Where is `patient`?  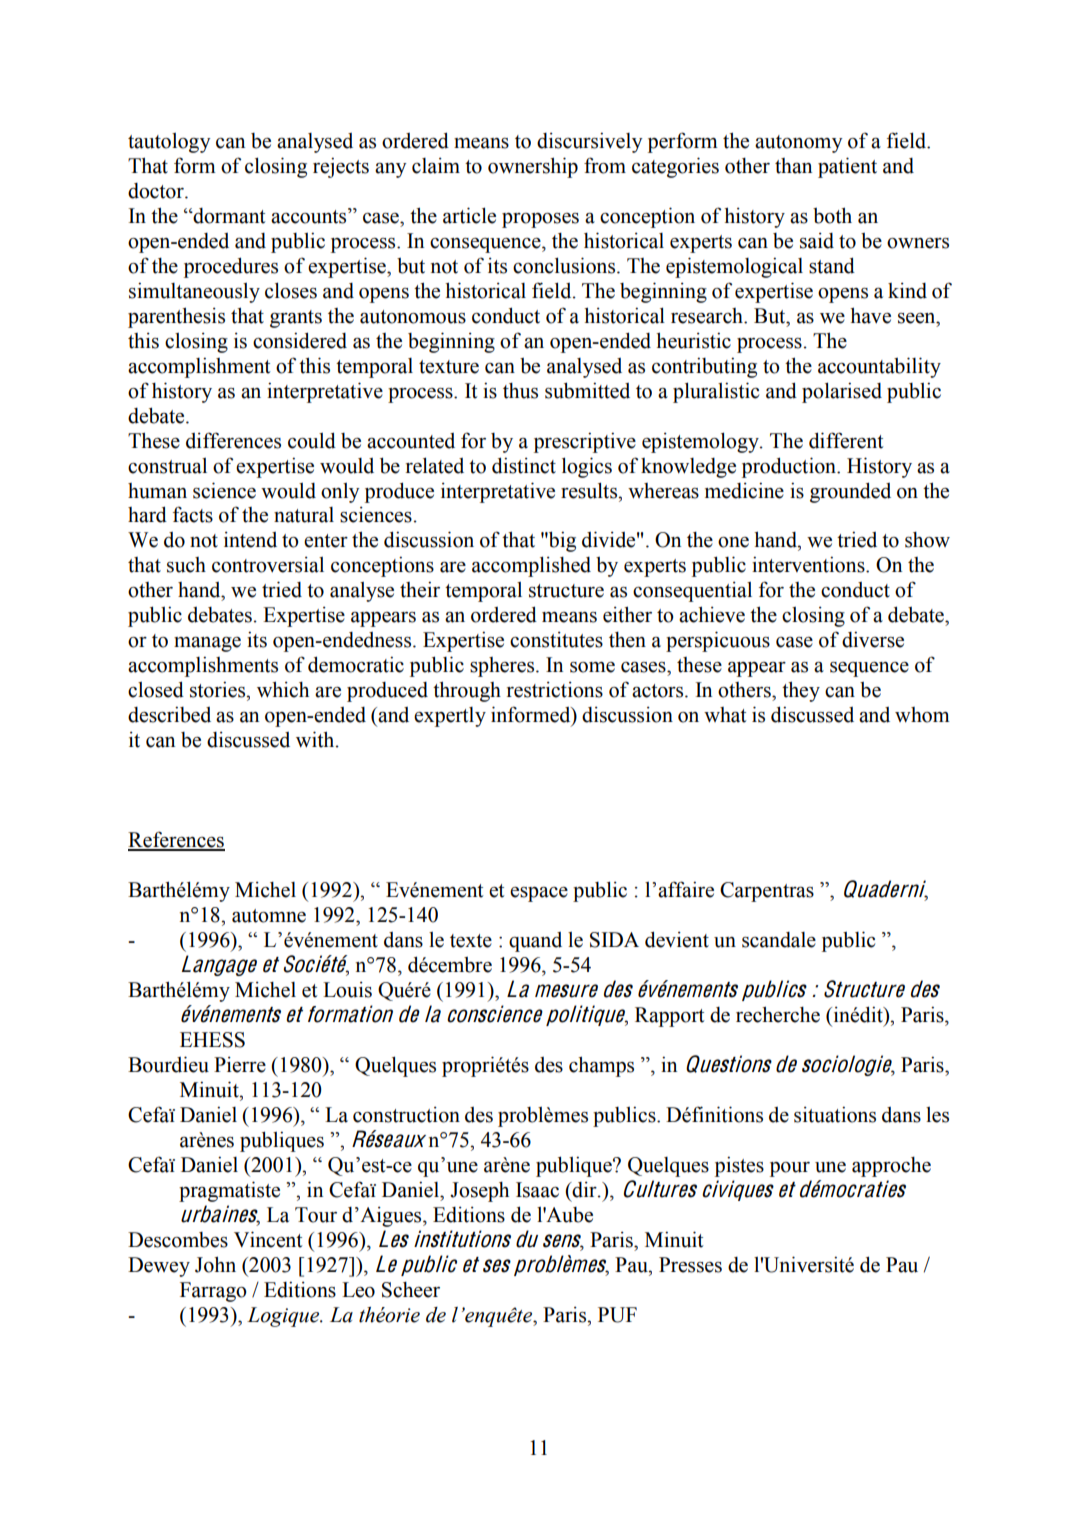 patient is located at coordinates (847, 167).
